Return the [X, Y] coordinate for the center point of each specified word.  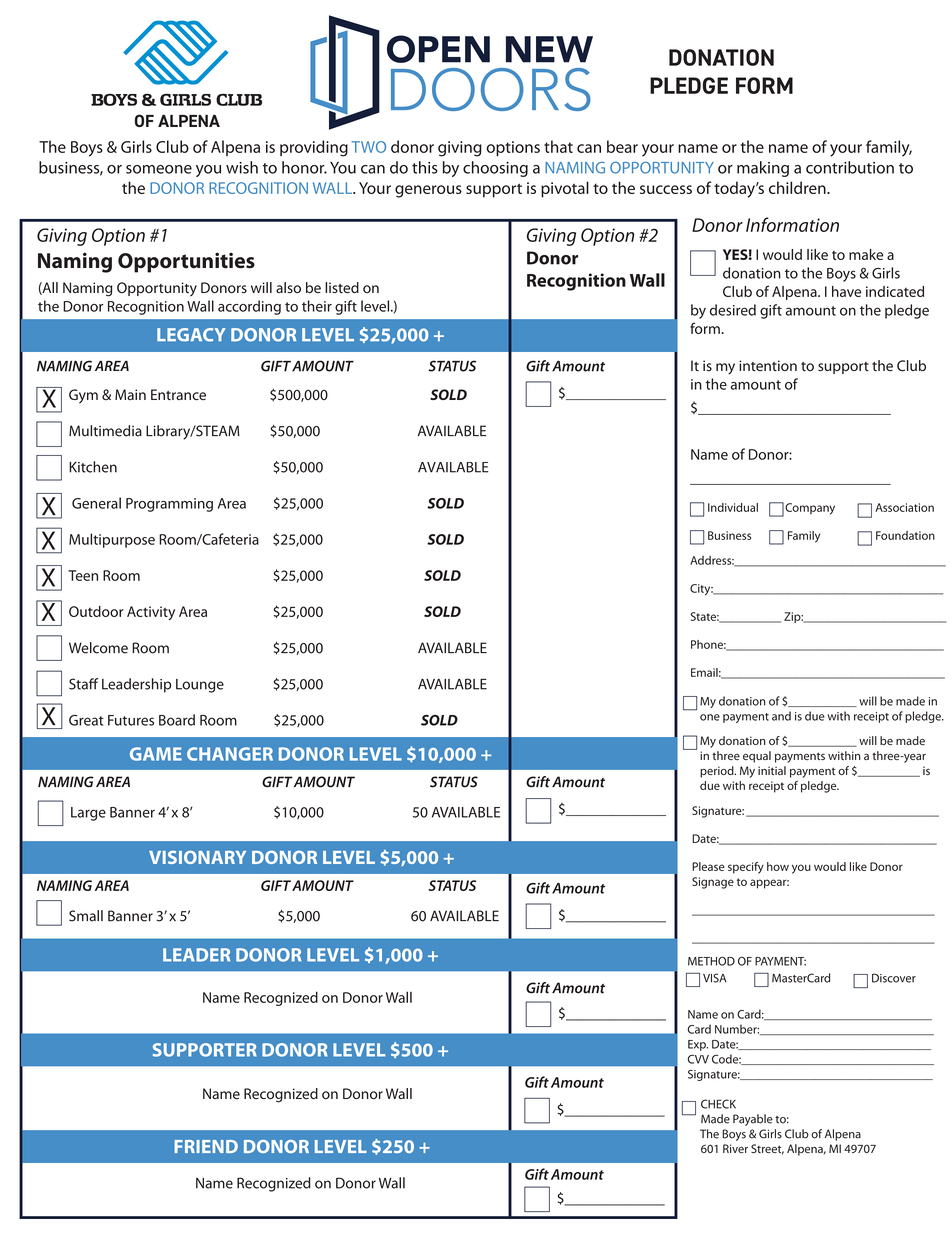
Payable [753, 1120]
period [718, 772]
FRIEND [206, 1146]
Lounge [200, 686]
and [781, 716]
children [798, 187]
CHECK [718, 1104]
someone [159, 169]
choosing [495, 169]
